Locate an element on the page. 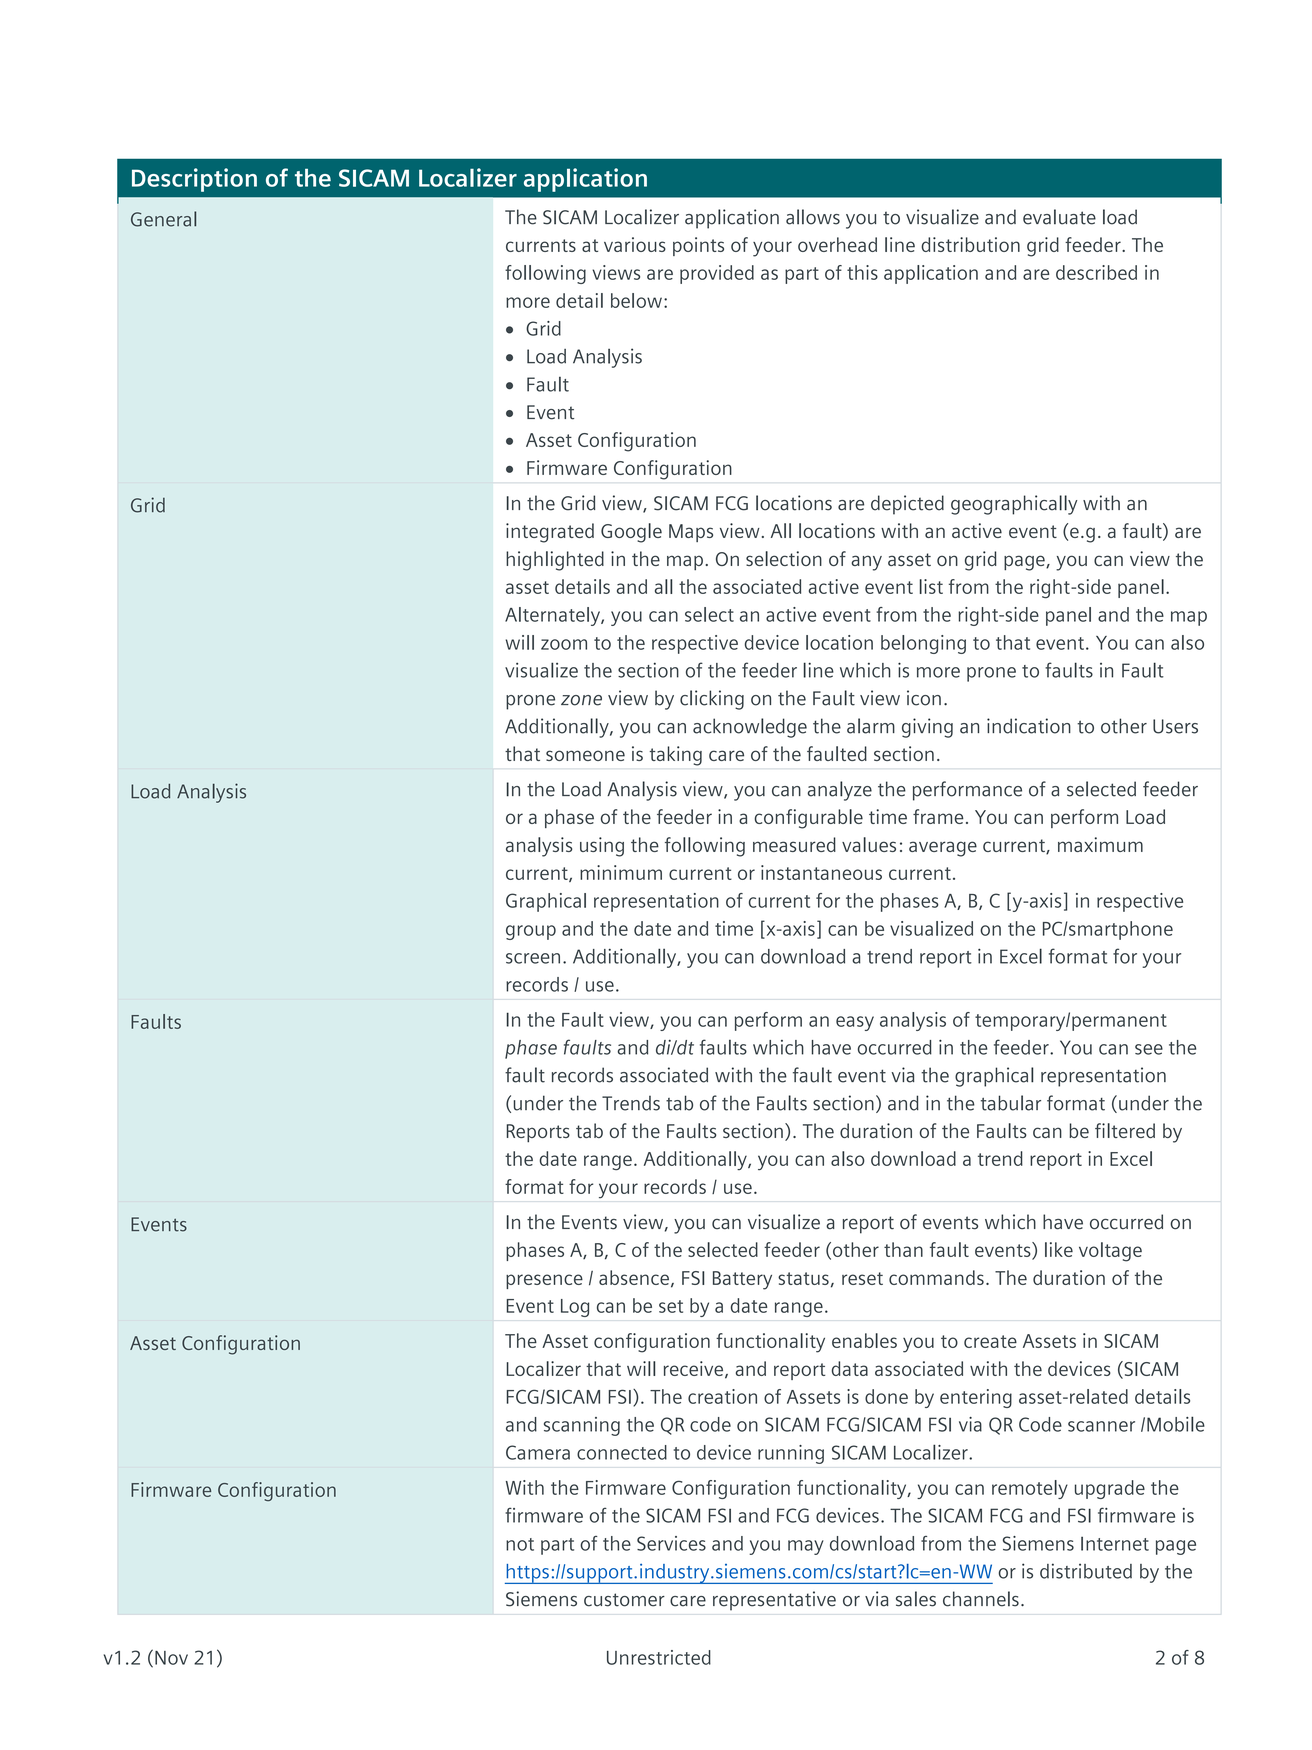 This document has height=1750, width=1312. distributed is located at coordinates (1086, 1571).
